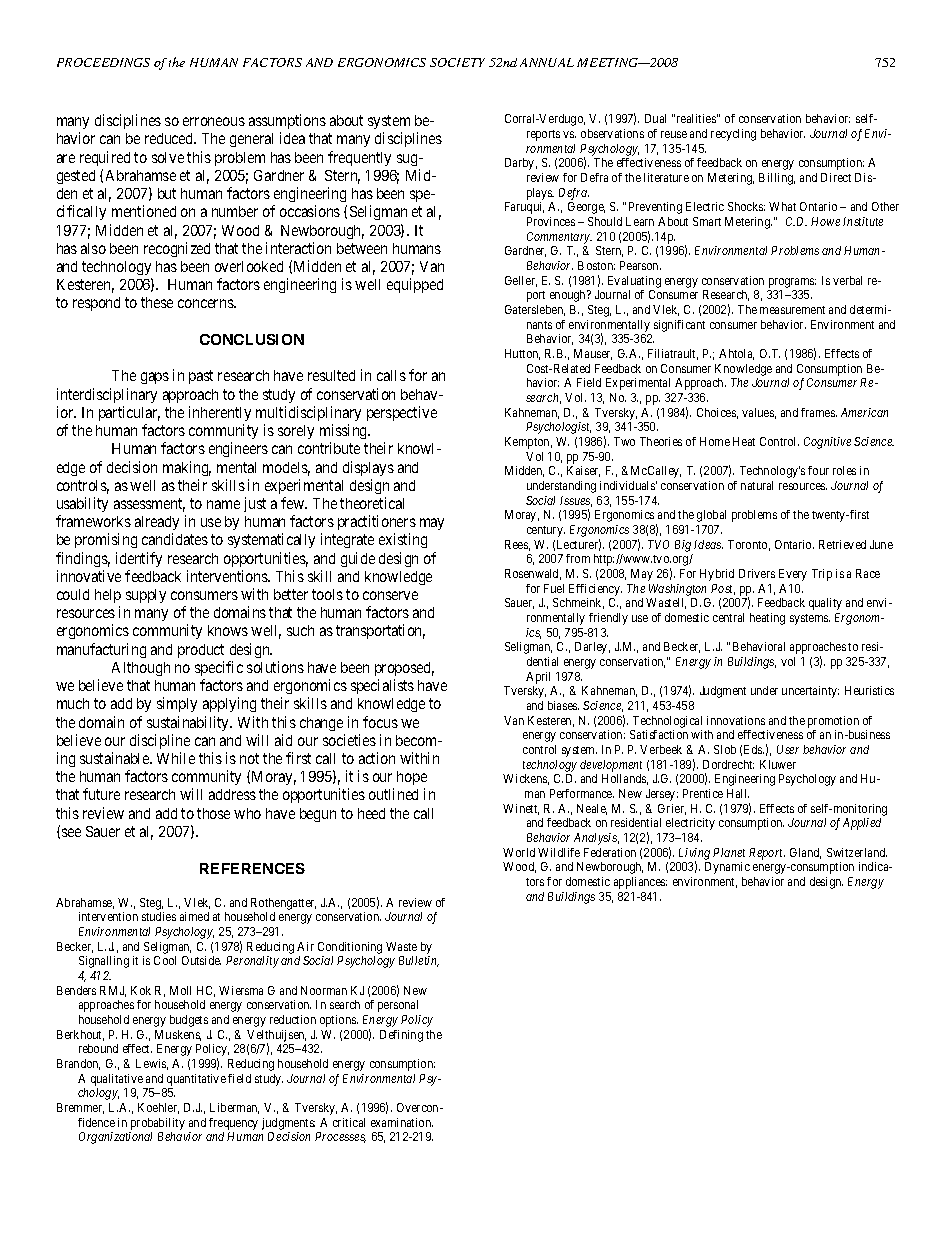 The height and width of the screenshot is (1233, 952). What do you see at coordinates (402, 413) in the screenshot?
I see `perspective` at bounding box center [402, 413].
